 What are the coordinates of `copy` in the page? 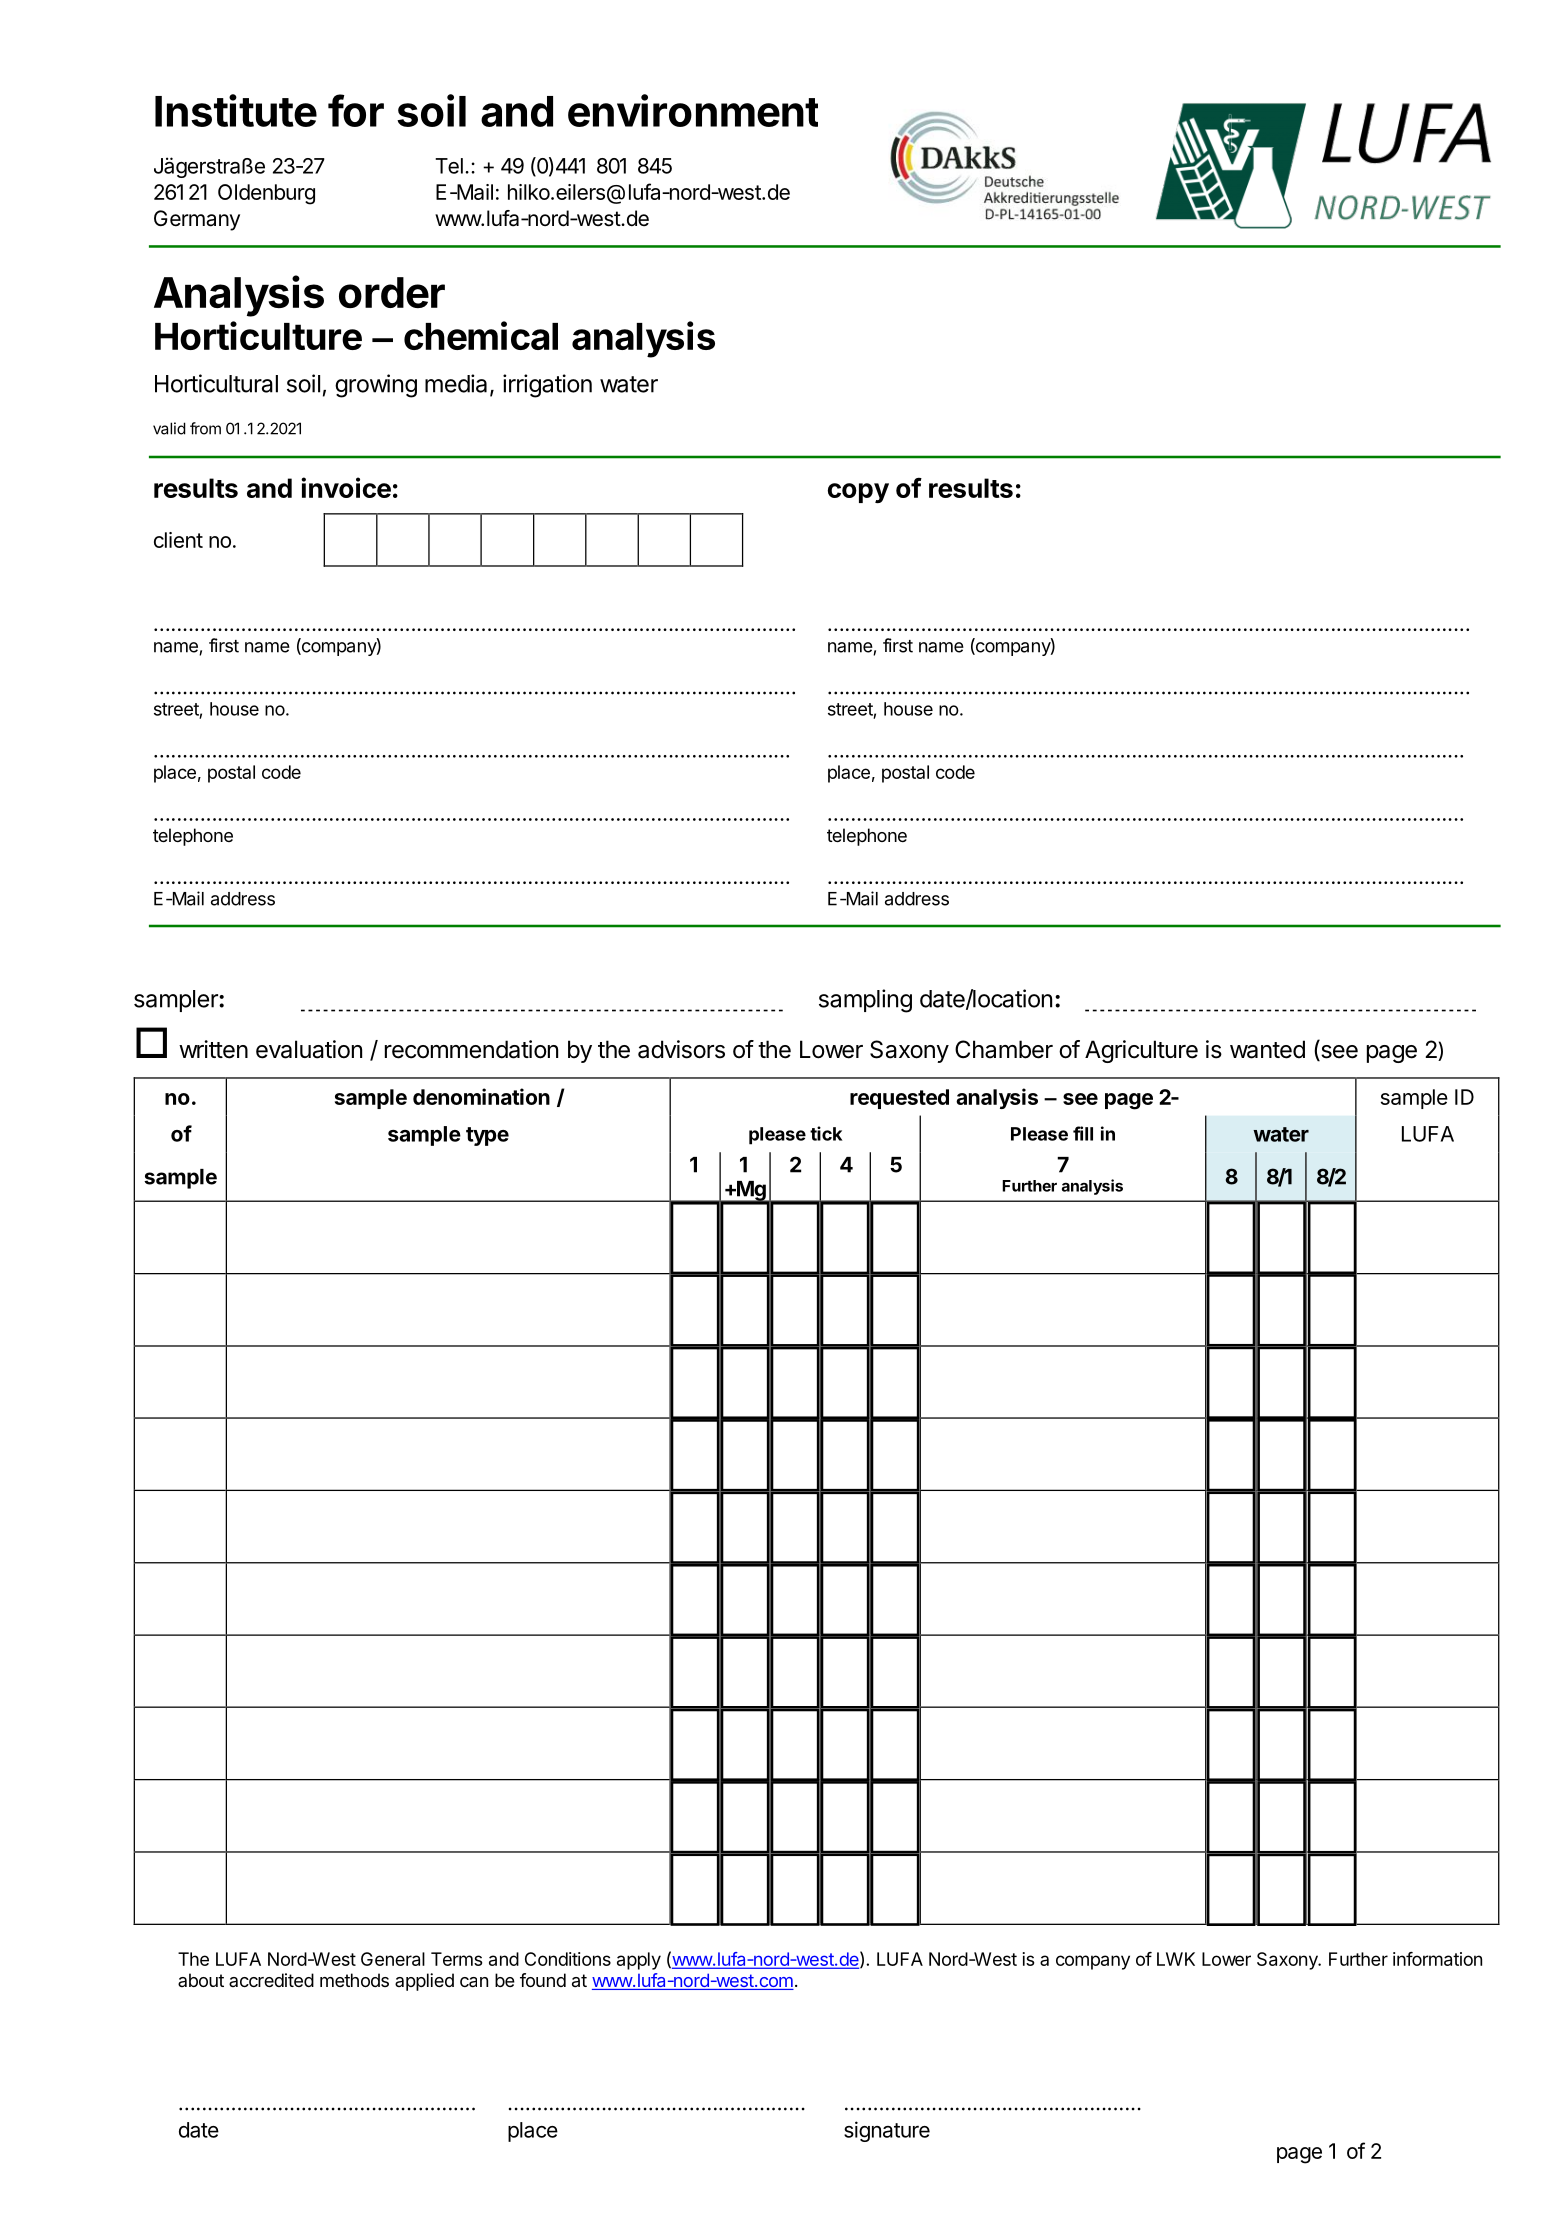 It's located at (858, 493).
